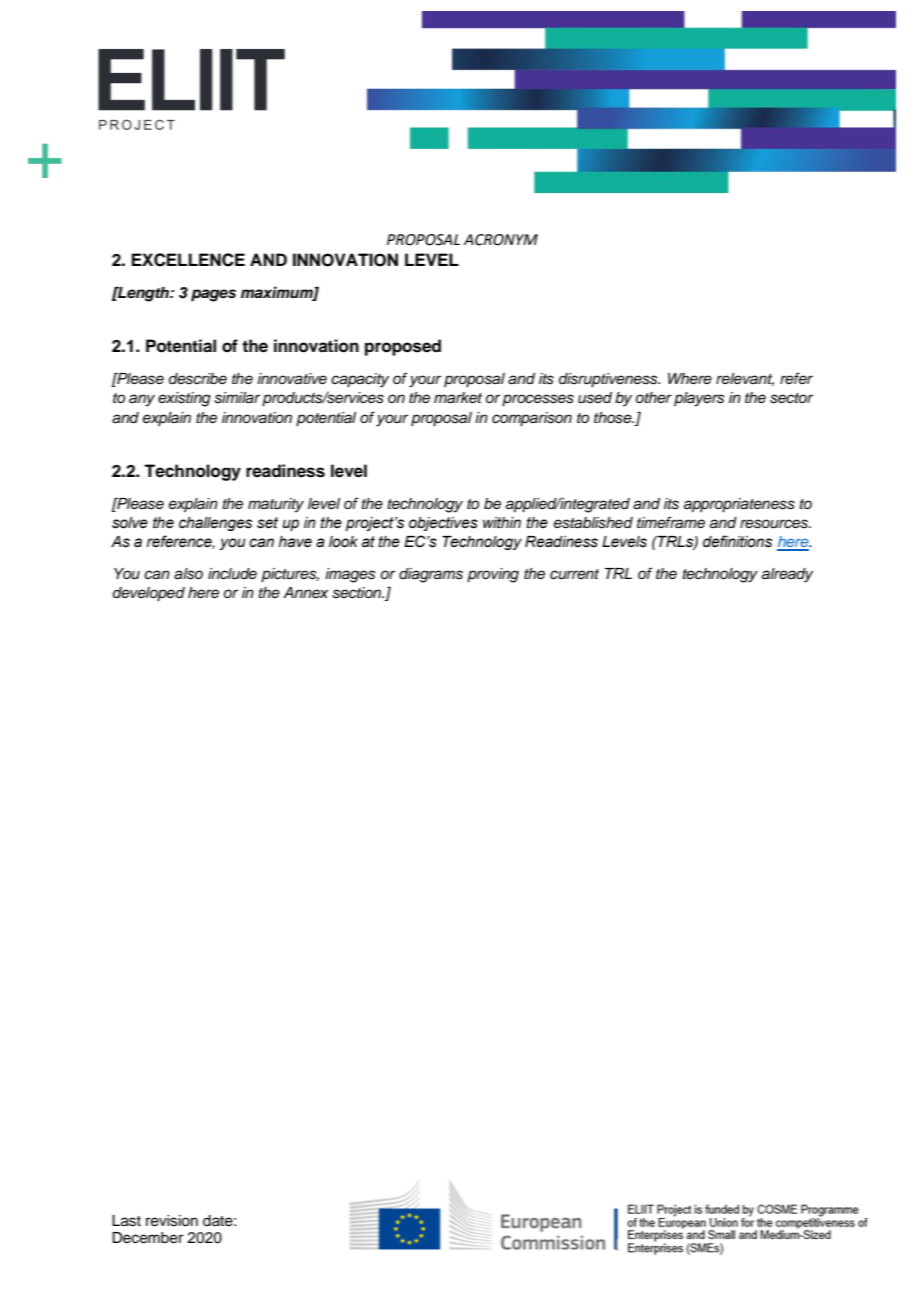 This image has height=1308, width=924. What do you see at coordinates (787, 575) in the image?
I see `already` at bounding box center [787, 575].
